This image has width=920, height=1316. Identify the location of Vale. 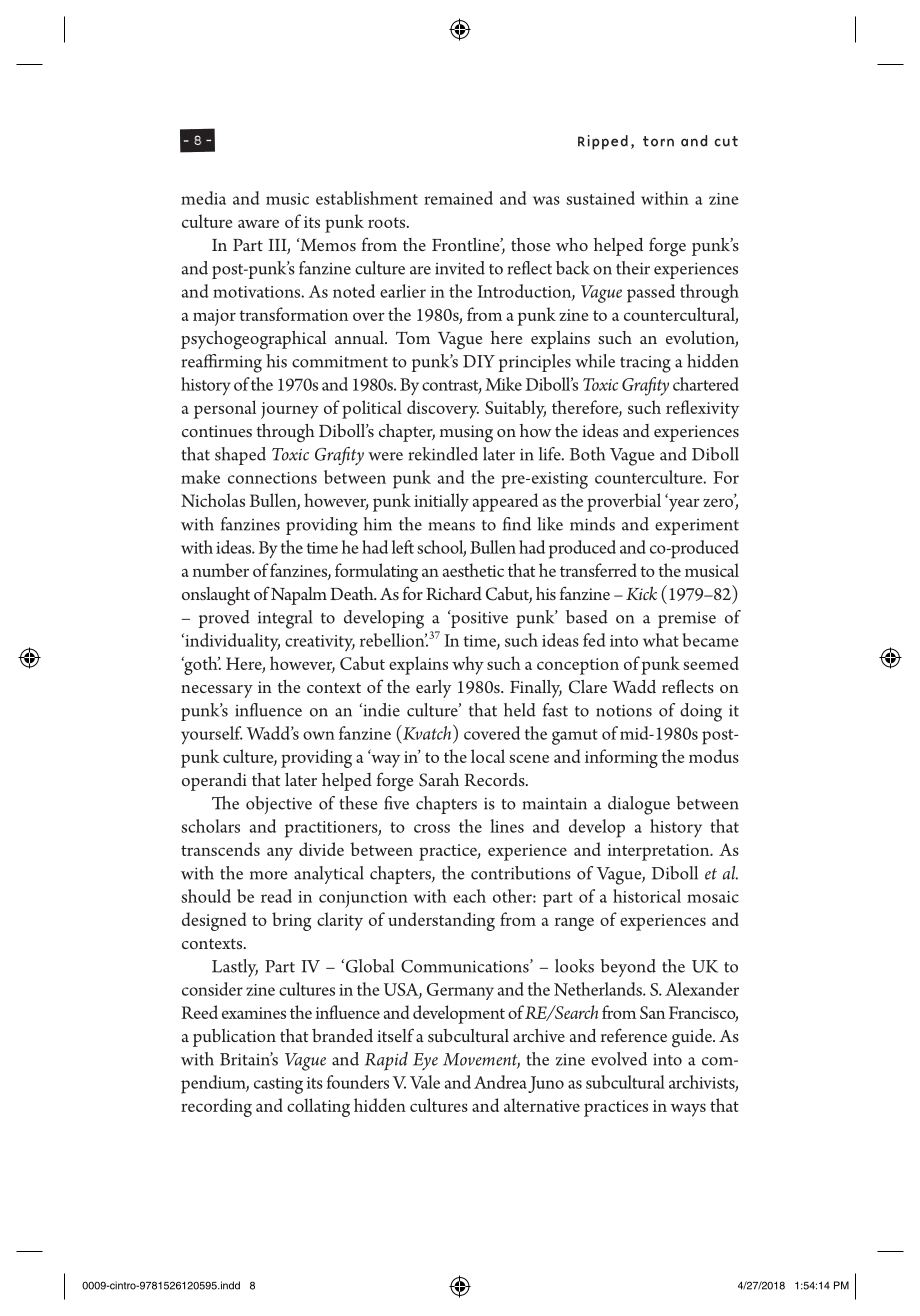
(425, 1082).
